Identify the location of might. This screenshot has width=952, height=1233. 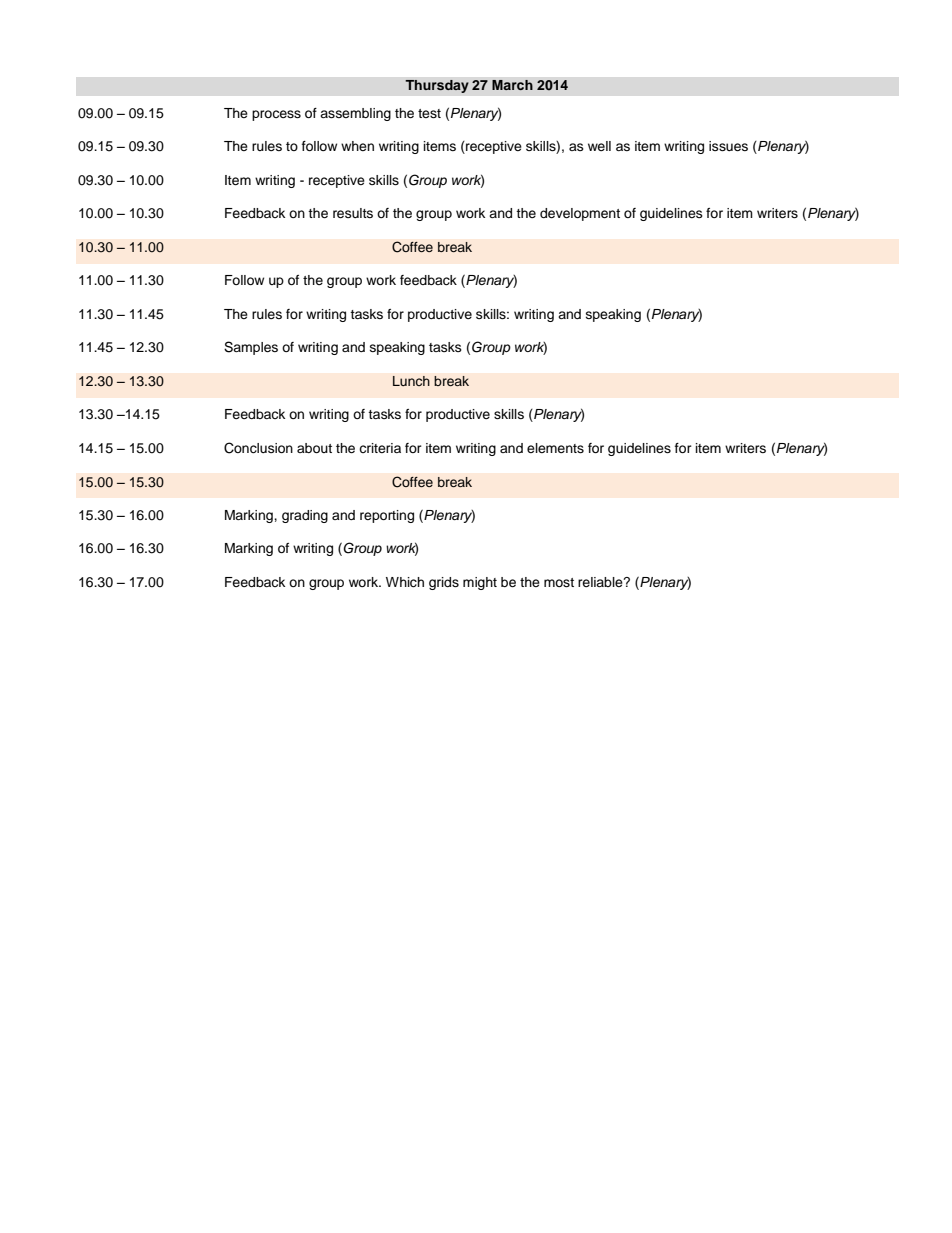
(480, 583).
